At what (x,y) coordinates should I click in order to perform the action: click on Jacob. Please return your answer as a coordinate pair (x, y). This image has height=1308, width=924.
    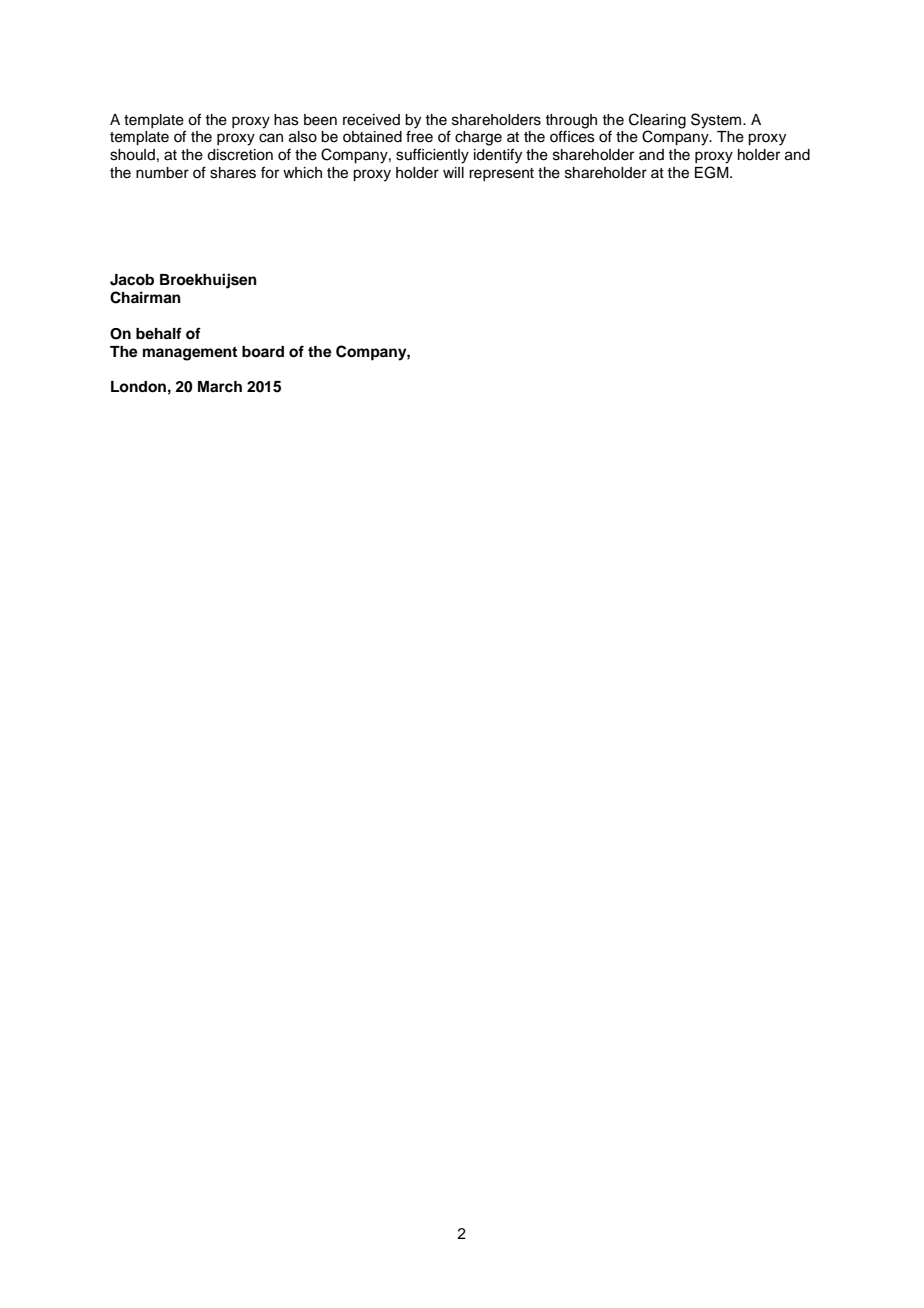
    Looking at the image, I should click on (132, 280).
